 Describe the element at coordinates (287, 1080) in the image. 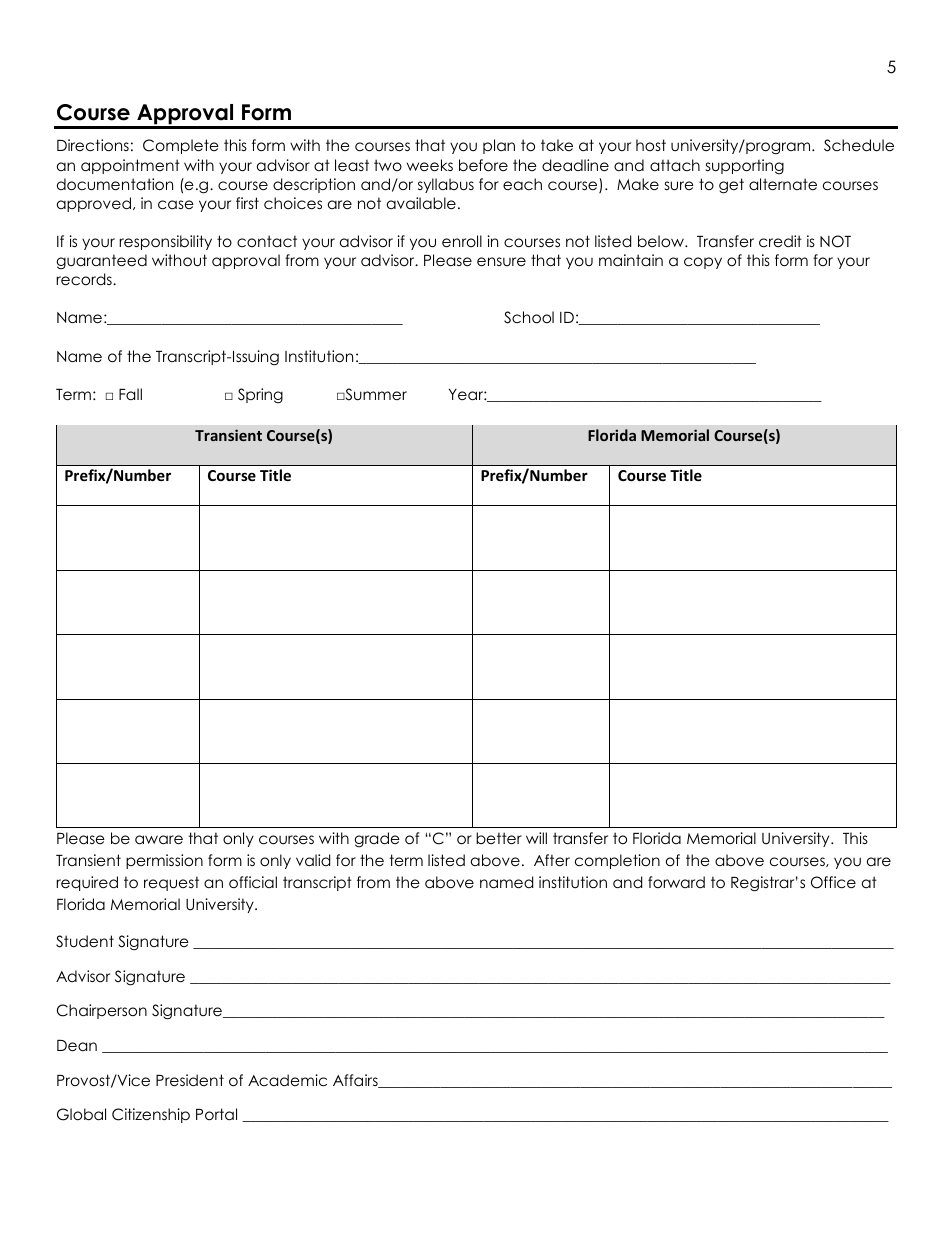

I see `Academic` at that location.
